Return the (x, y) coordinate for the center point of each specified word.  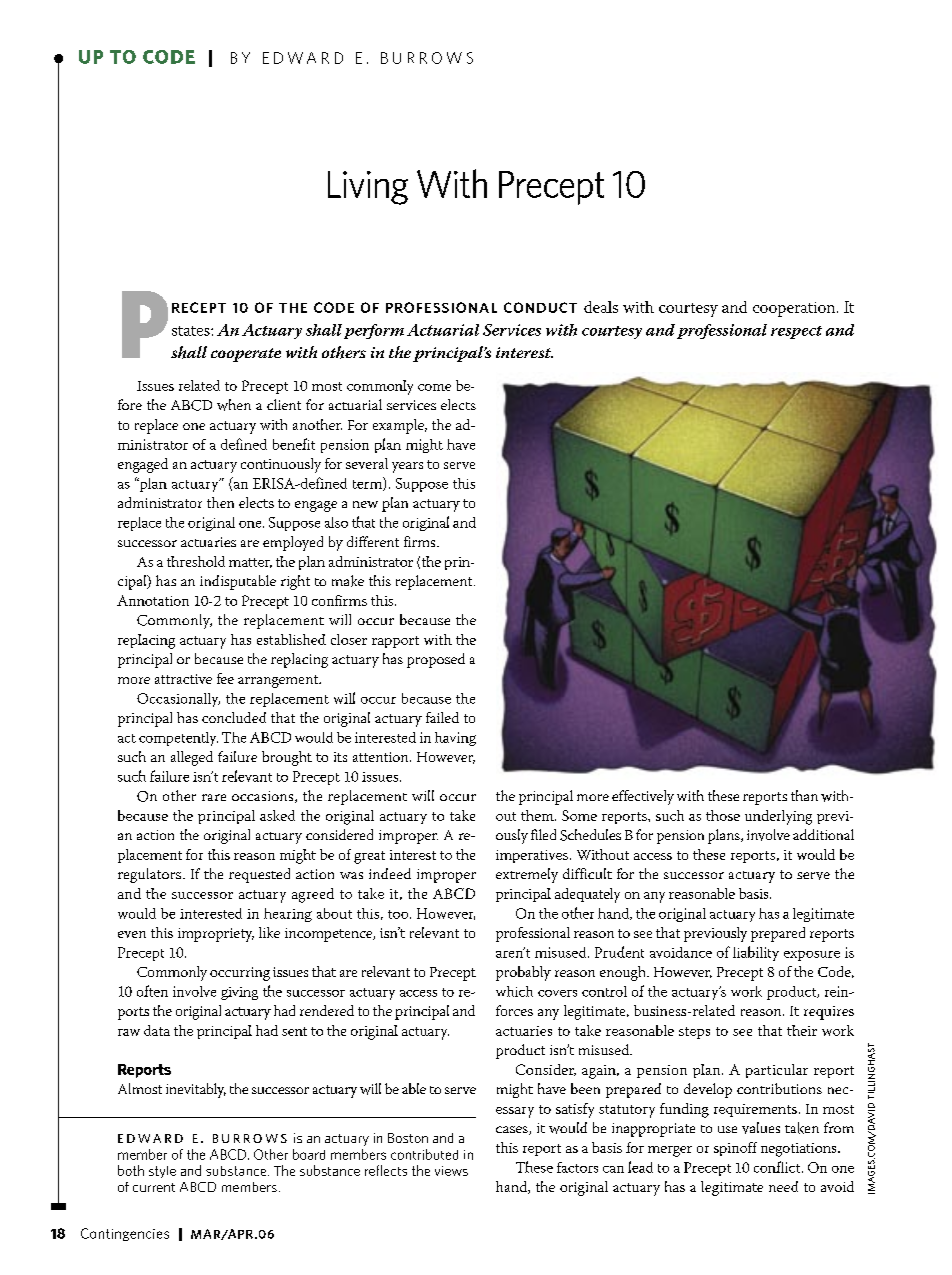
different (373, 541)
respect (796, 332)
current (154, 1187)
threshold (196, 561)
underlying (778, 817)
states (192, 331)
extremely (527, 875)
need (783, 1186)
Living (368, 188)
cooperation (795, 309)
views (451, 1171)
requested (259, 875)
